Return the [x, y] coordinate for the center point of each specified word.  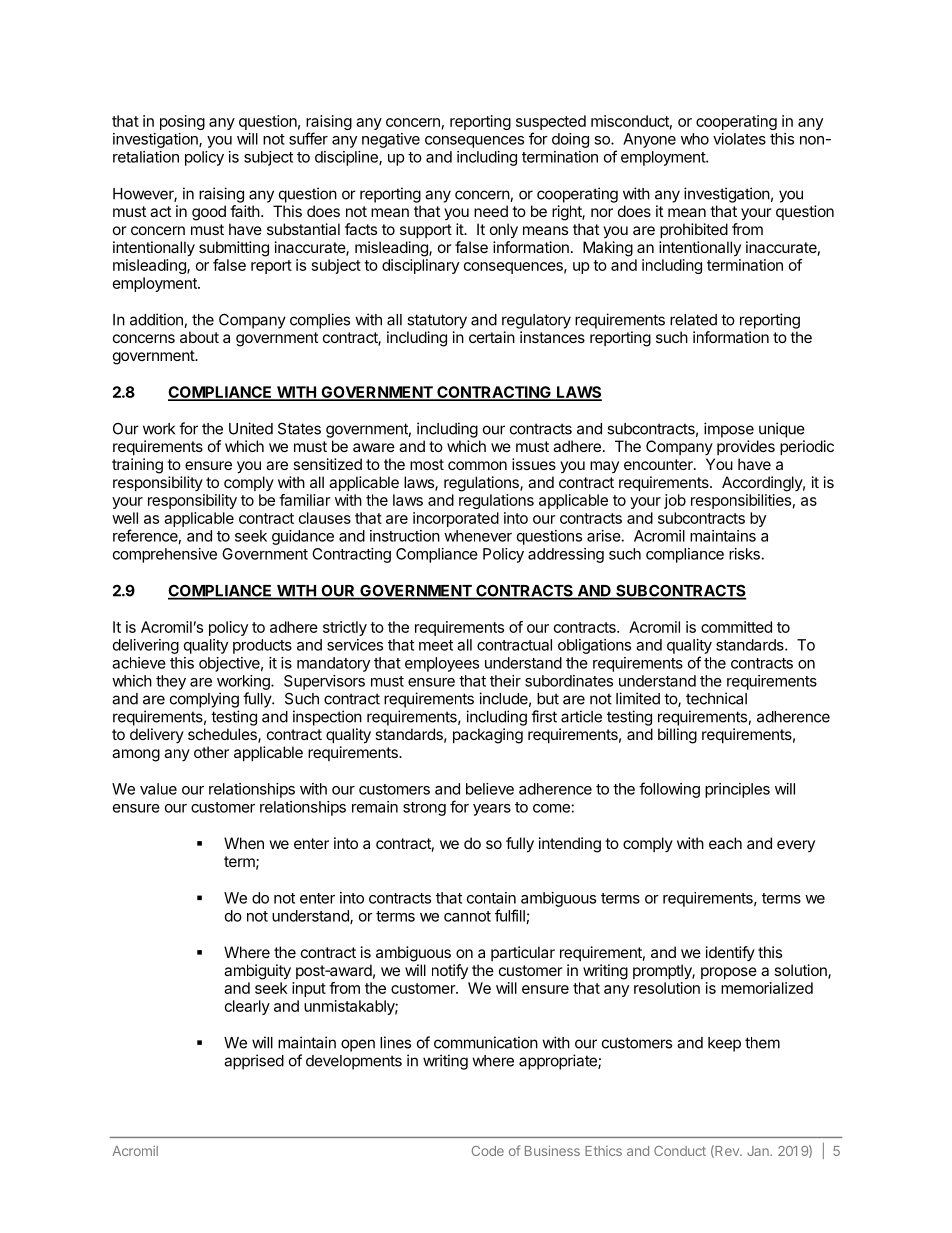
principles [737, 790]
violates [739, 139]
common [477, 465]
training [137, 466]
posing [182, 122]
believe [490, 789]
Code [488, 1151]
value [158, 789]
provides [746, 447]
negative [391, 140]
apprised [254, 1062]
